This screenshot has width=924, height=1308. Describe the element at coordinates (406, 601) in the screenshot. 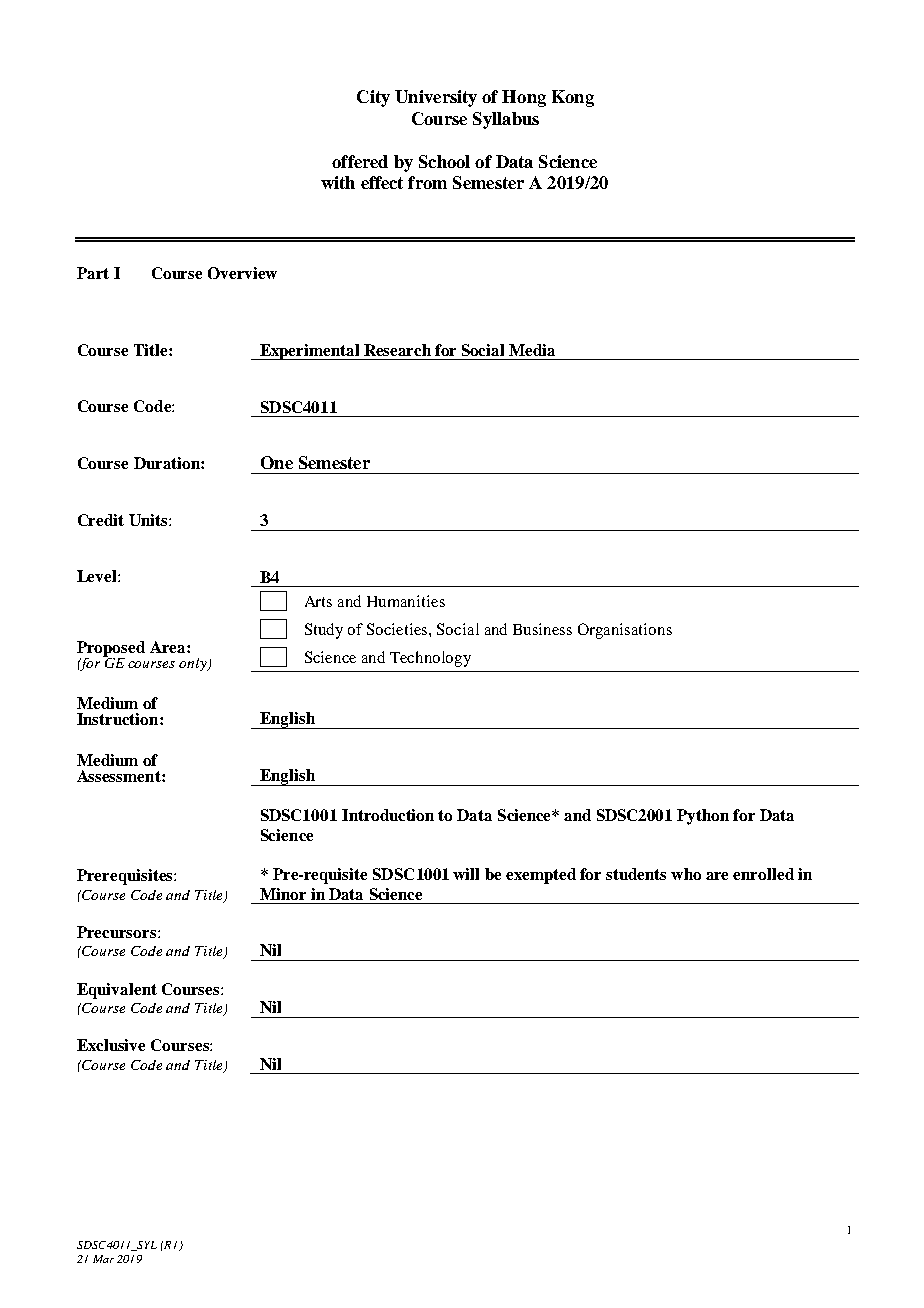

I see `Humanities` at that location.
